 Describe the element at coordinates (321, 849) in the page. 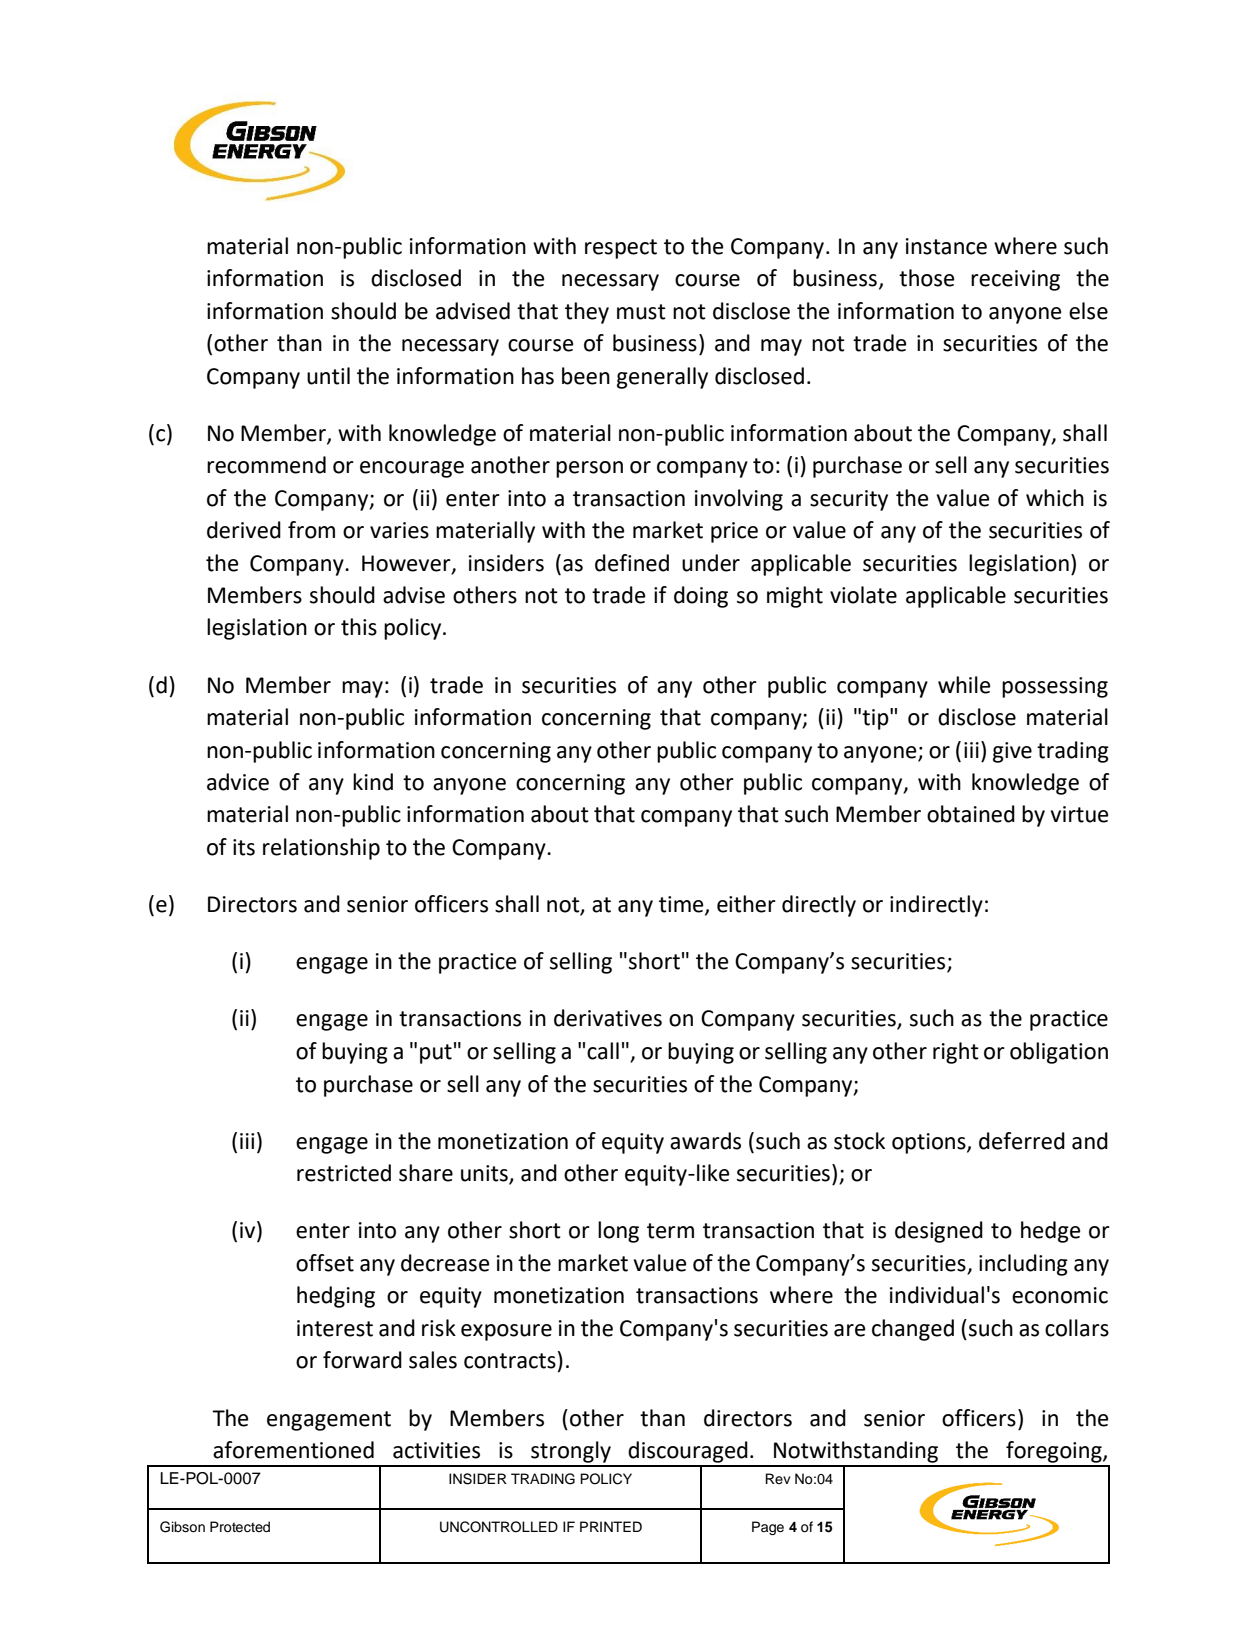

I see `relationship` at that location.
